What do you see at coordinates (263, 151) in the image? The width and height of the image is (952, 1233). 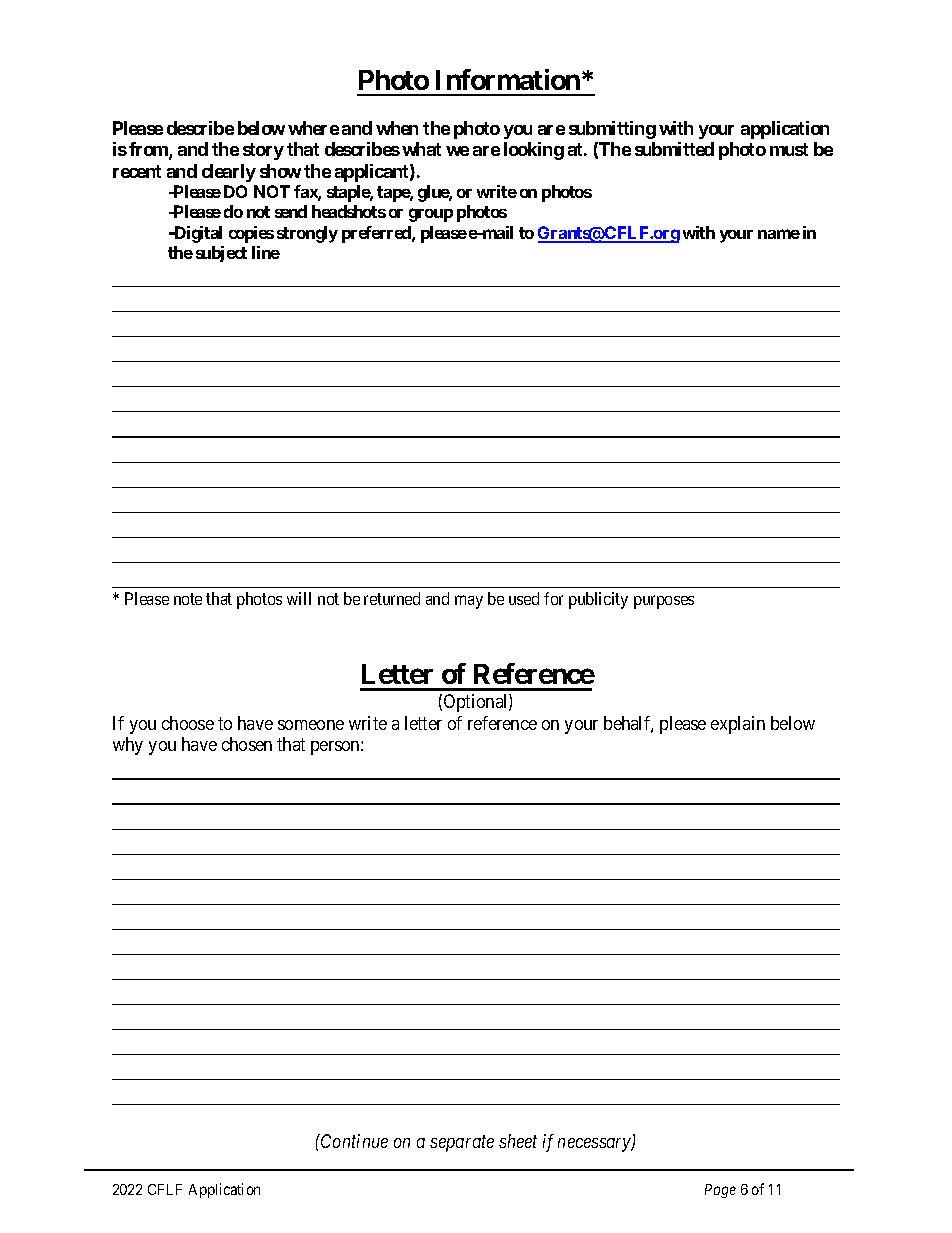 I see `story` at bounding box center [263, 151].
